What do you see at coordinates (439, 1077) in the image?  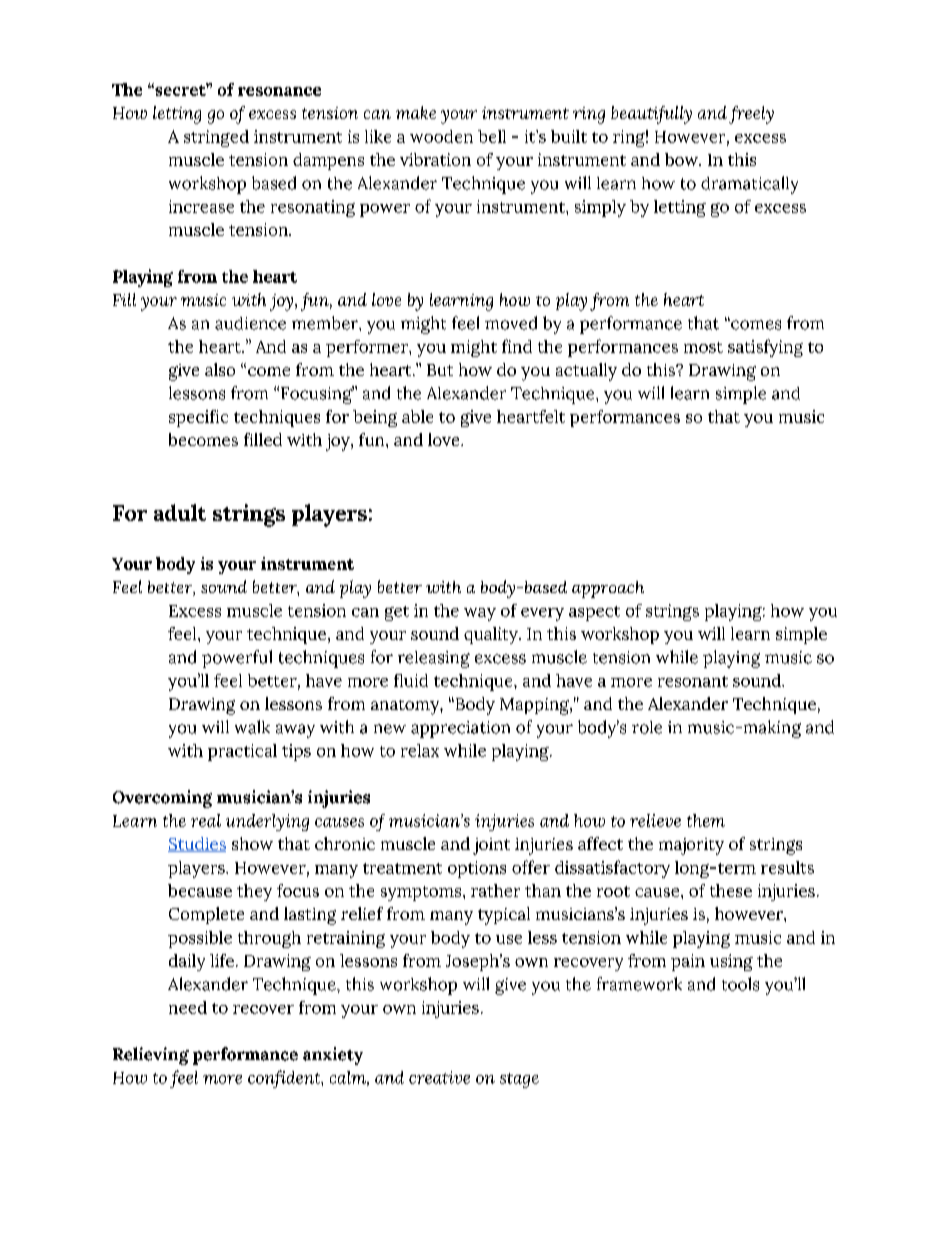 I see `creative` at bounding box center [439, 1077].
